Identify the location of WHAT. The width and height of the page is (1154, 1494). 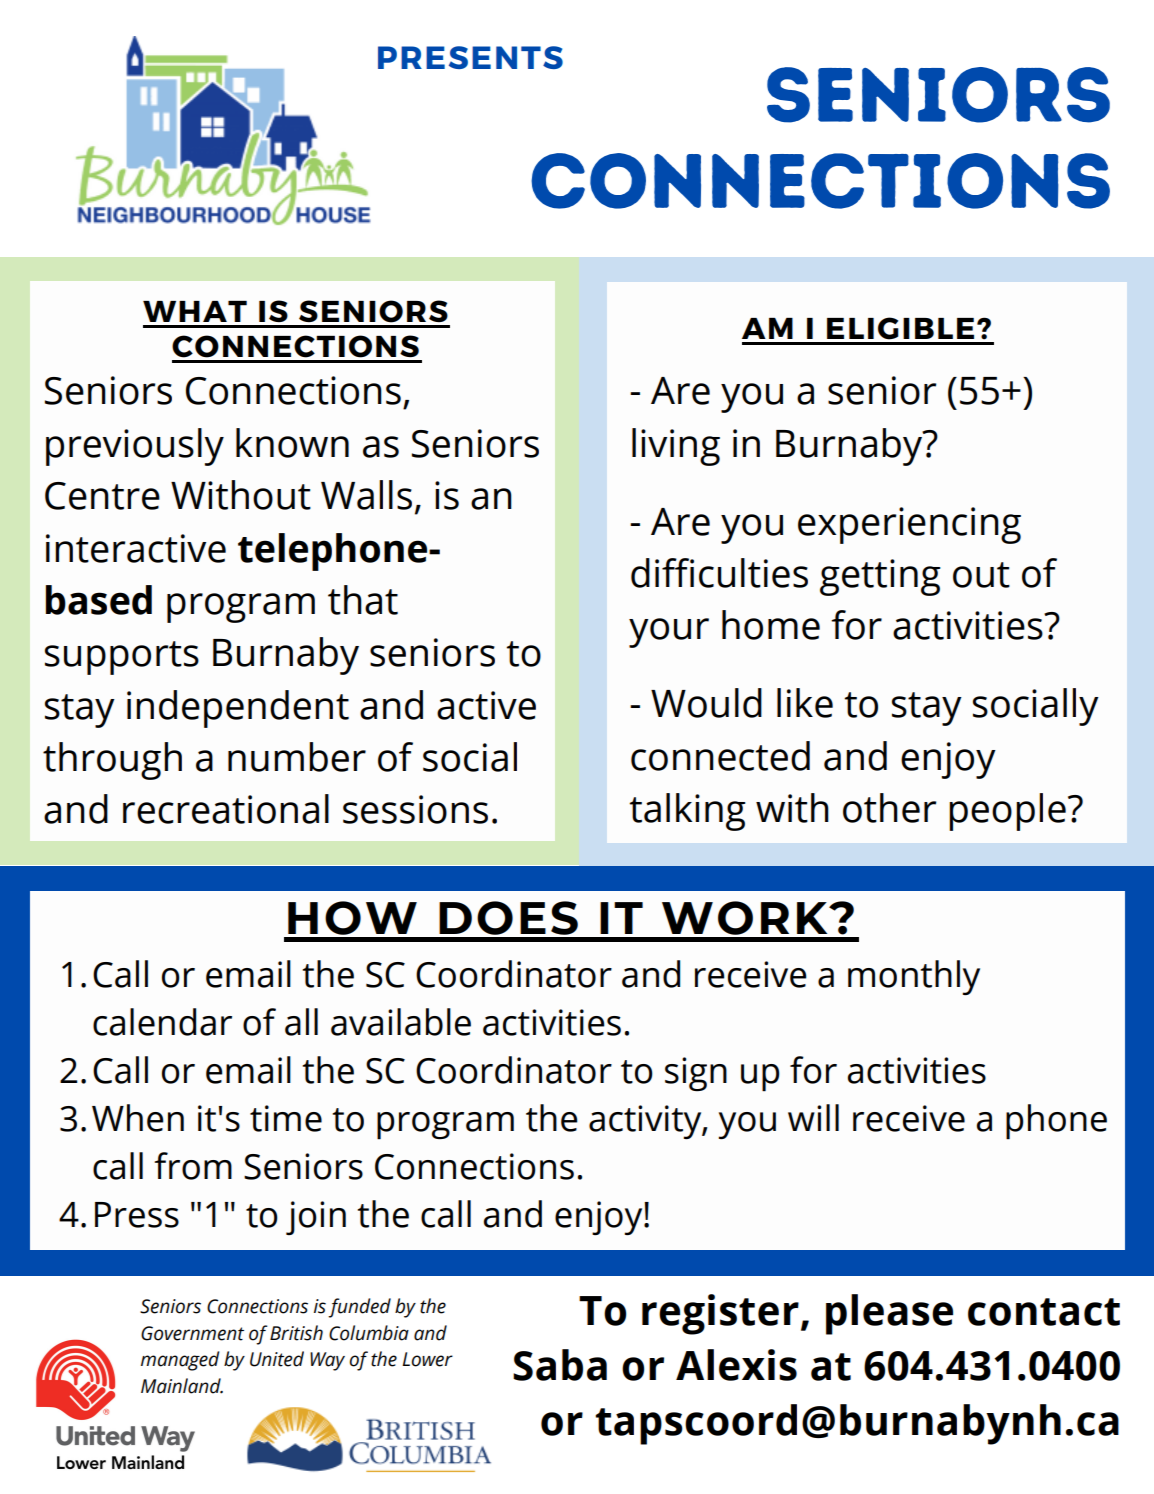
(195, 311).
